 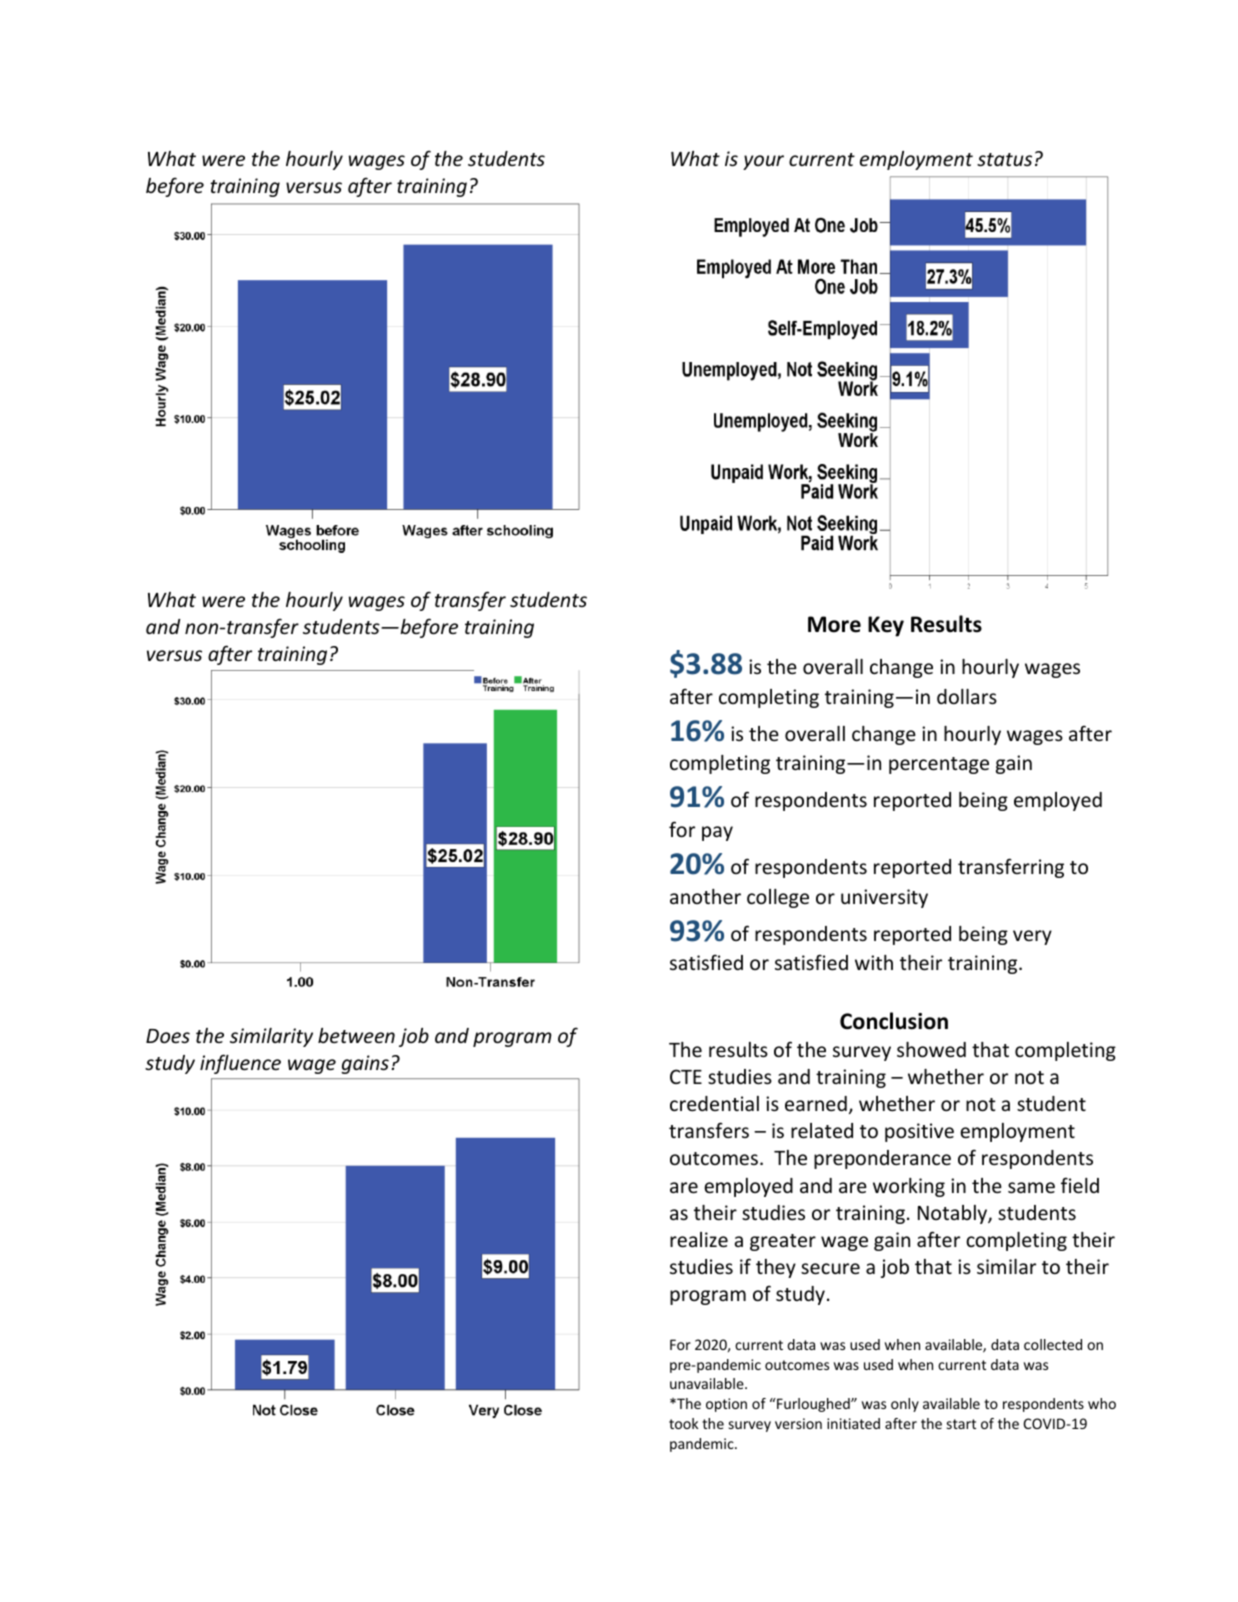 What do you see at coordinates (717, 833) in the screenshot?
I see `pay` at bounding box center [717, 833].
